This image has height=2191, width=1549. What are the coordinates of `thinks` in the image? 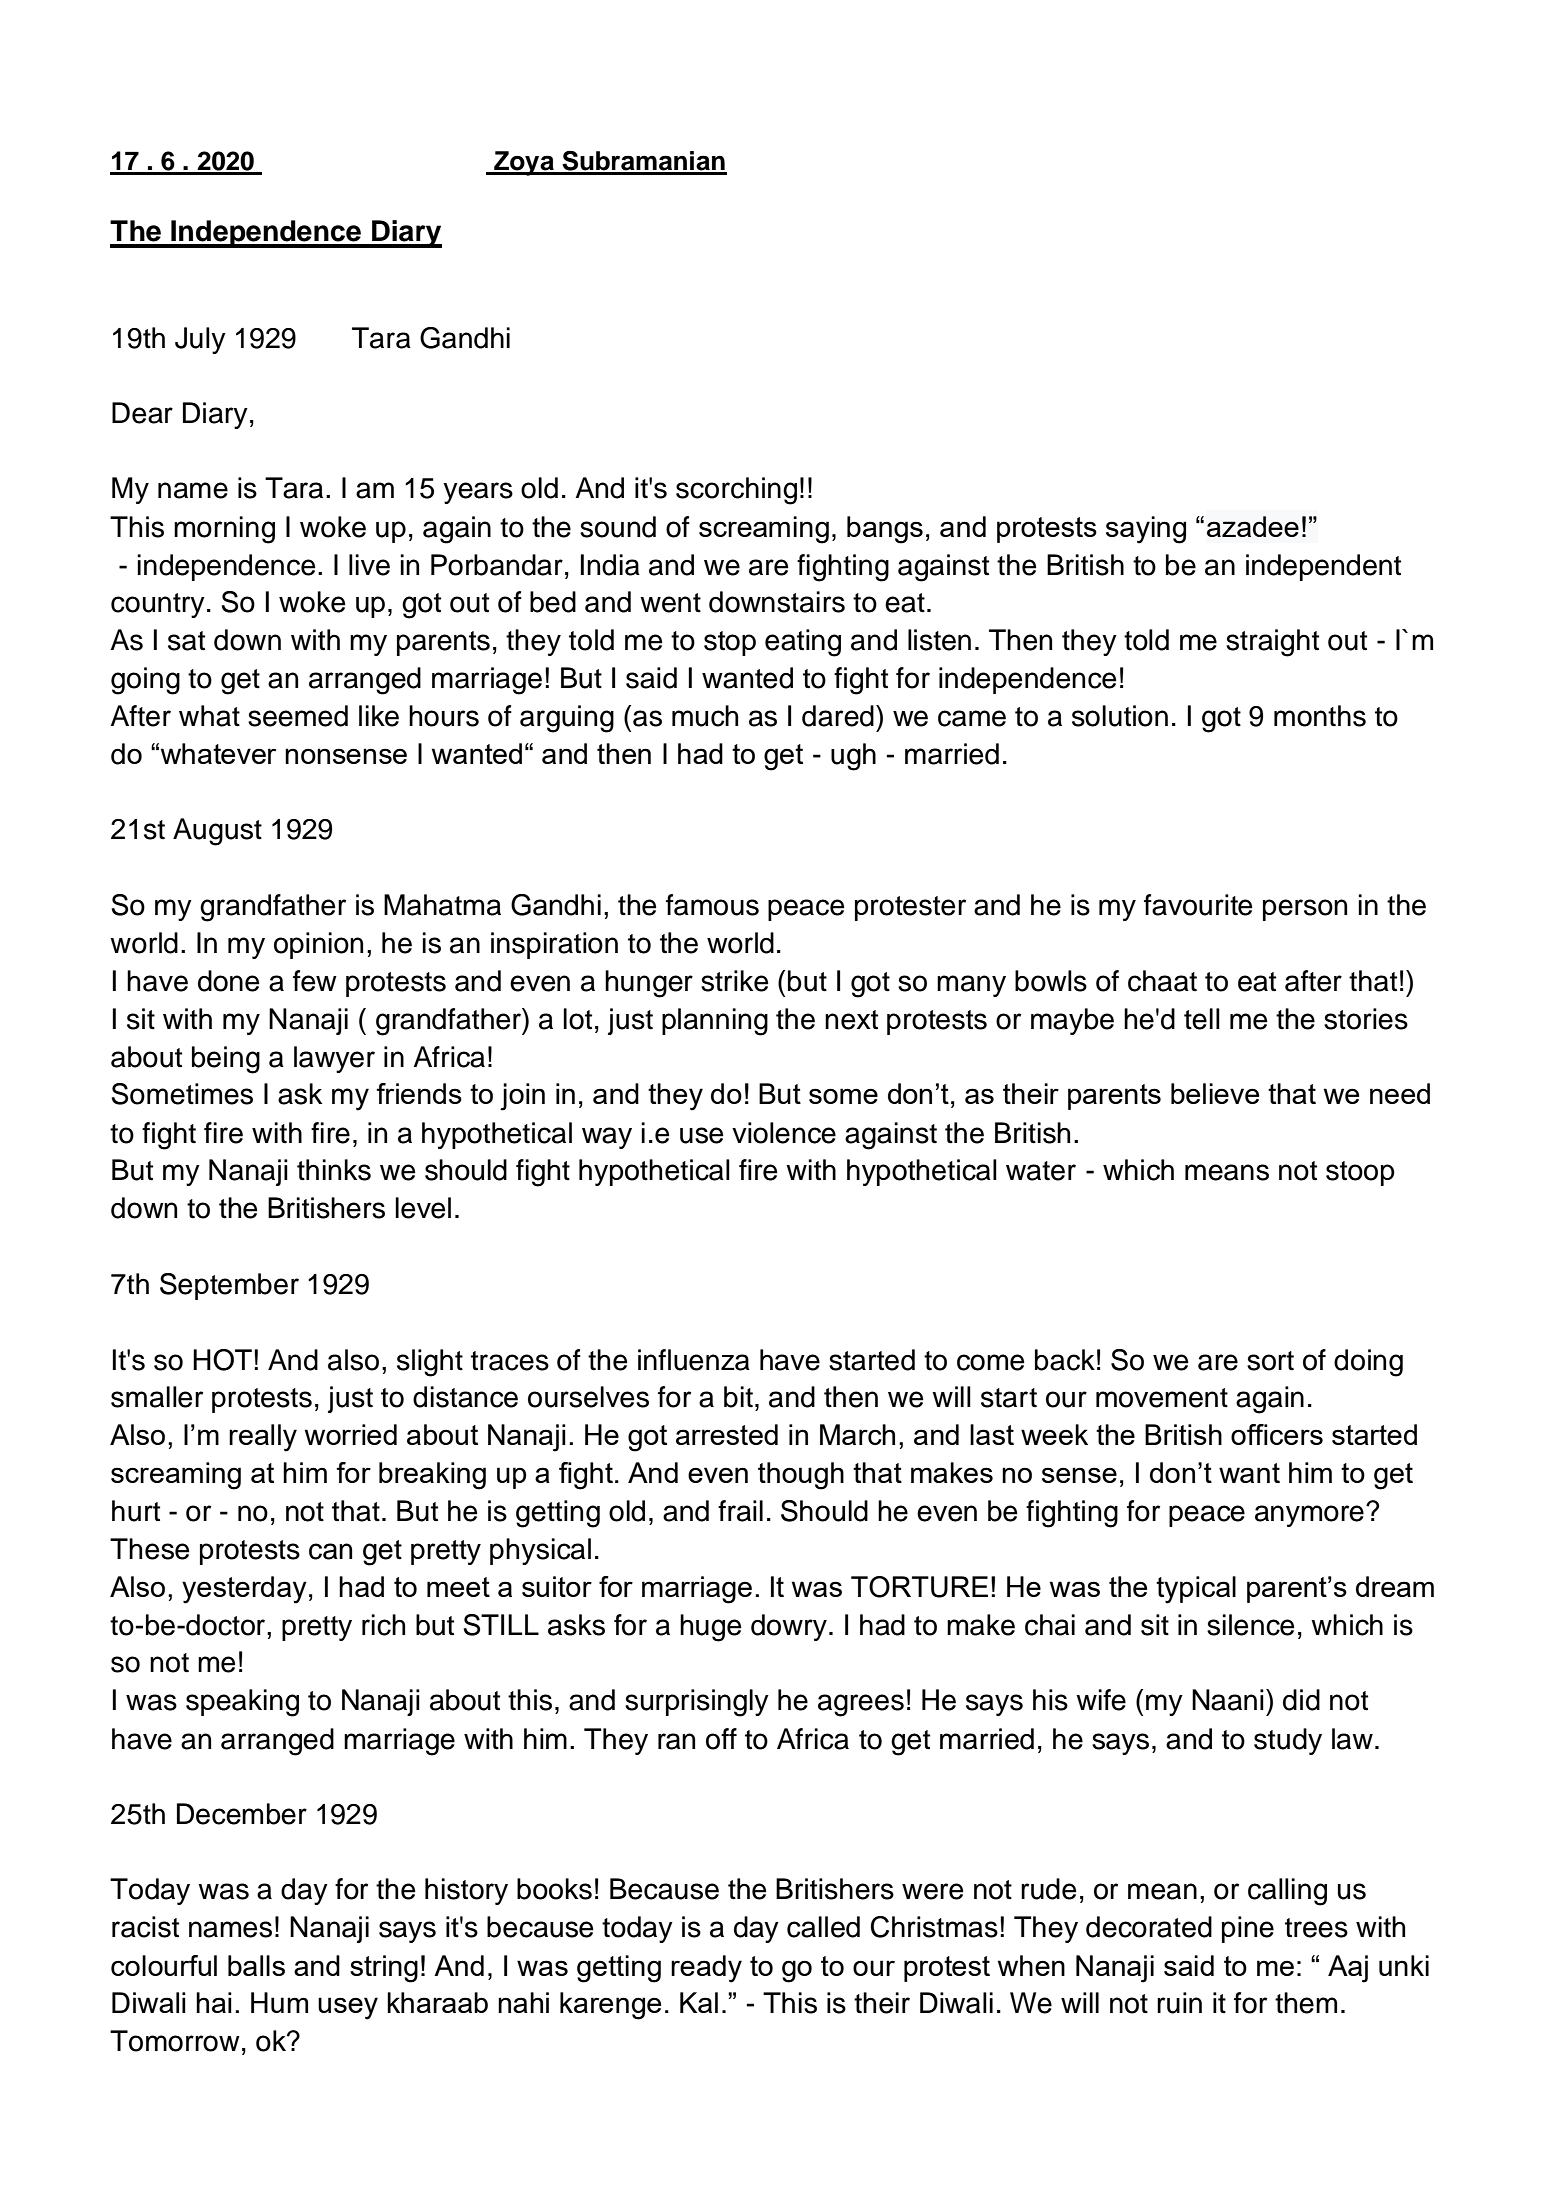 It's located at (334, 1170).
